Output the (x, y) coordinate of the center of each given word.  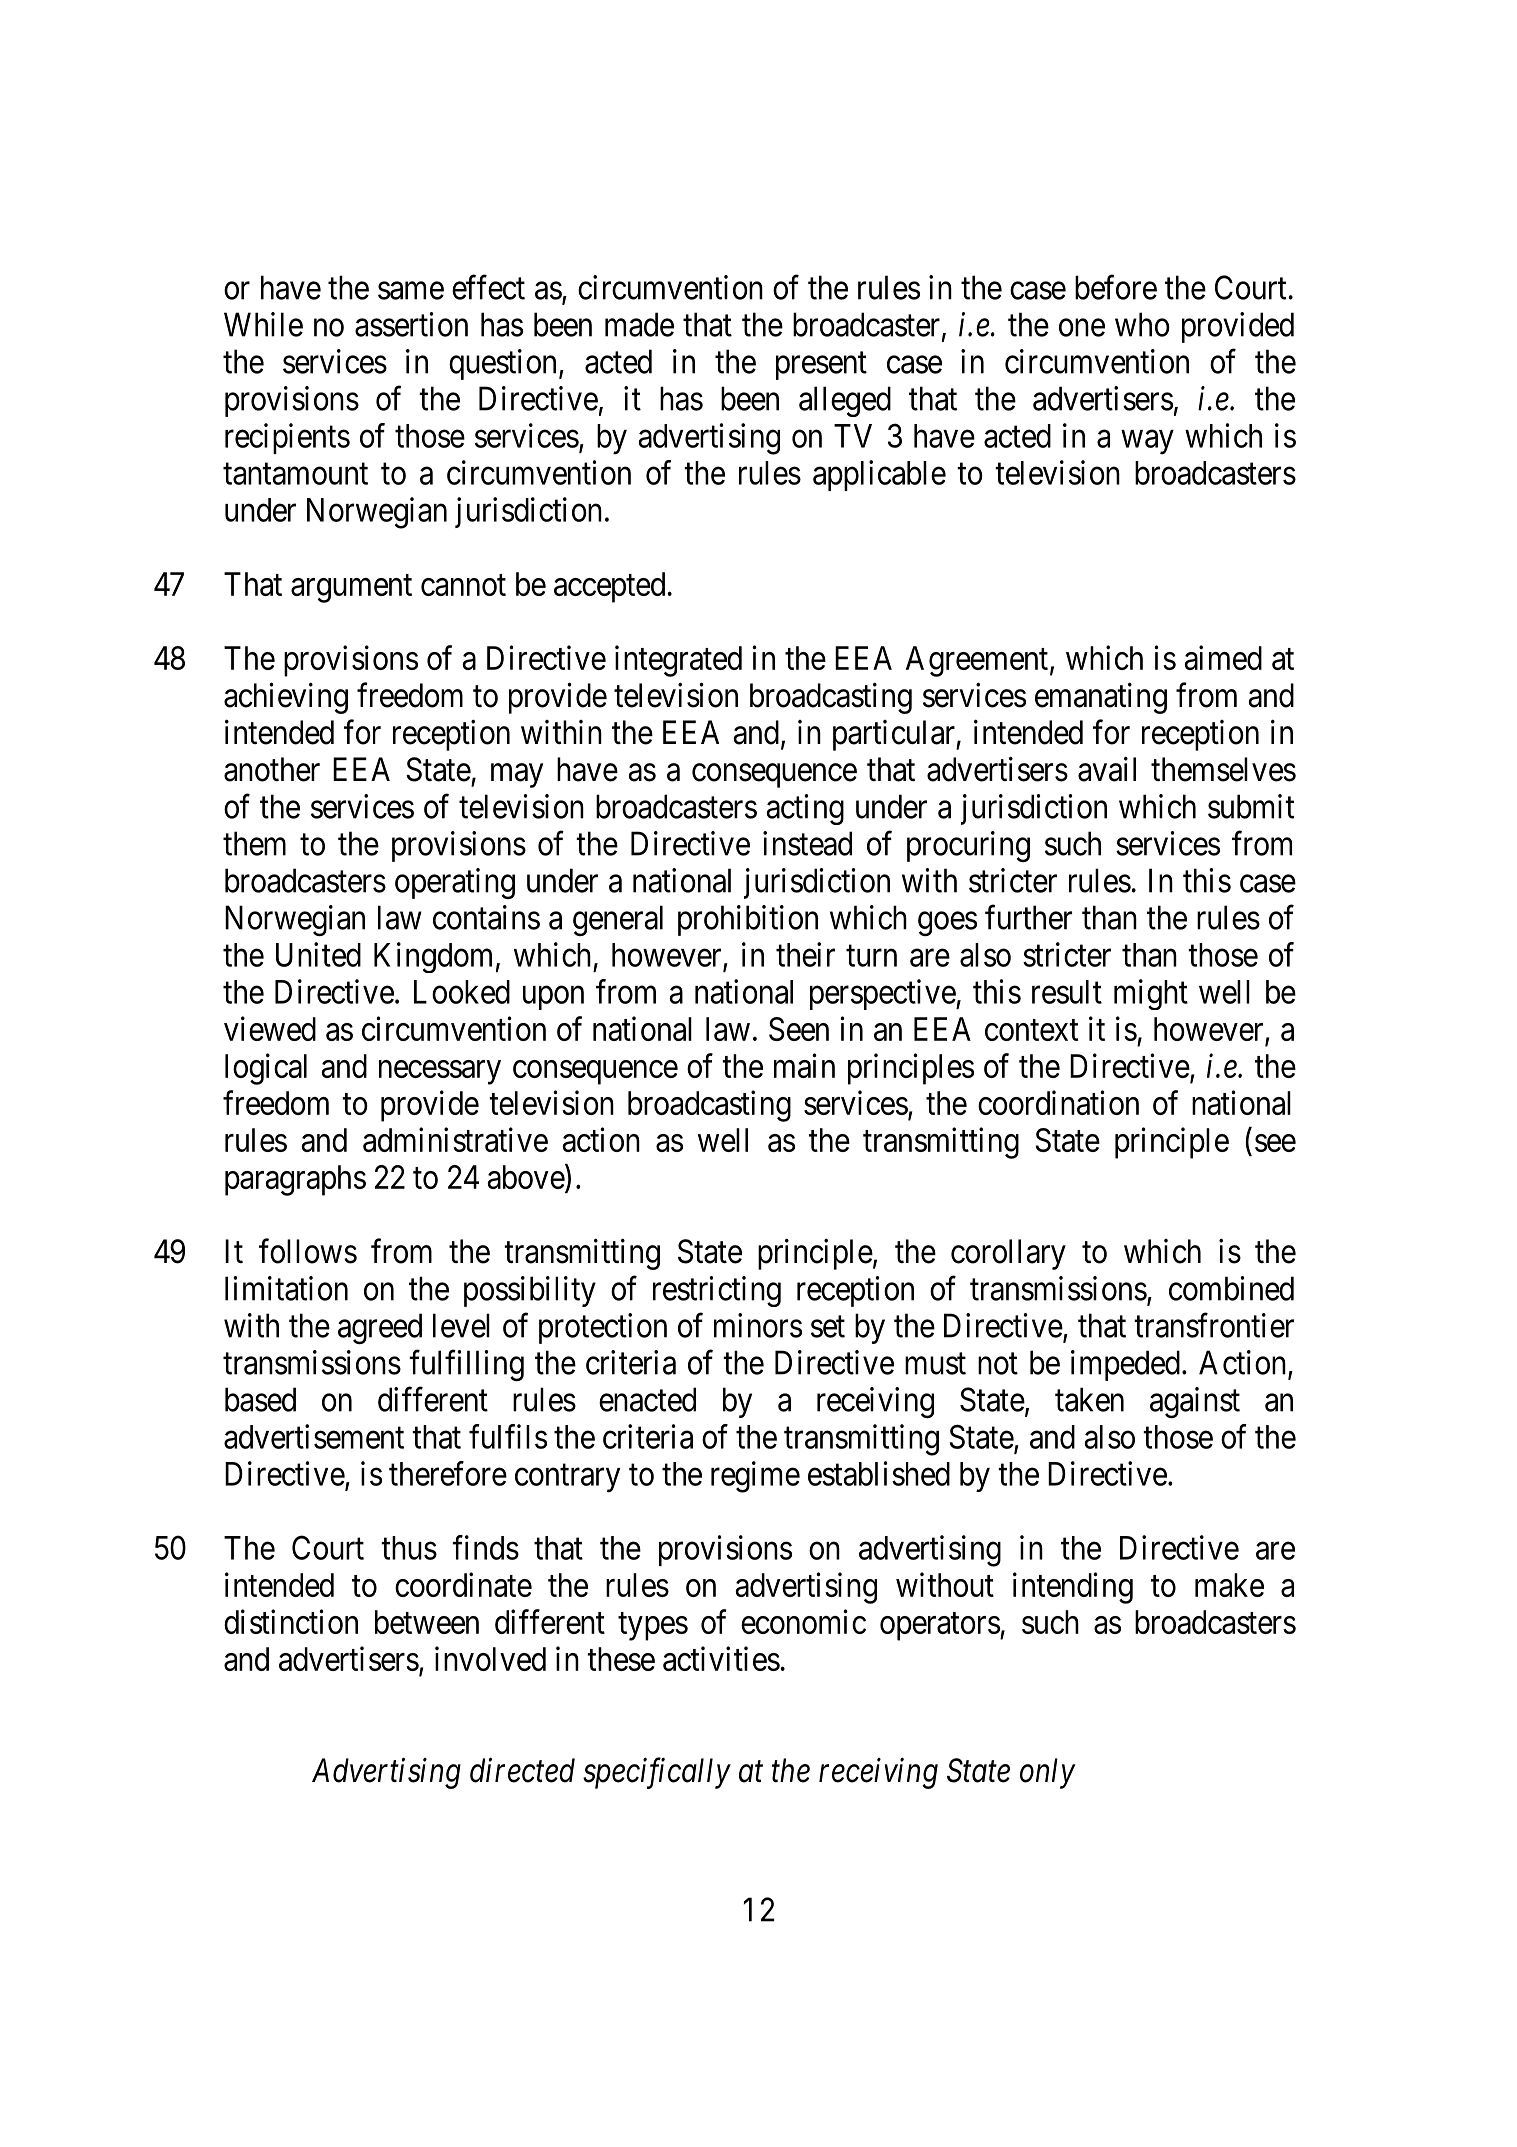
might (1151, 994)
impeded (1125, 1365)
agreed (380, 1328)
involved (490, 1658)
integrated (678, 661)
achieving (286, 698)
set (828, 1327)
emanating (1101, 698)
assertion (411, 324)
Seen (799, 1029)
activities (721, 1658)
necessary (440, 1072)
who (1142, 324)
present (821, 366)
